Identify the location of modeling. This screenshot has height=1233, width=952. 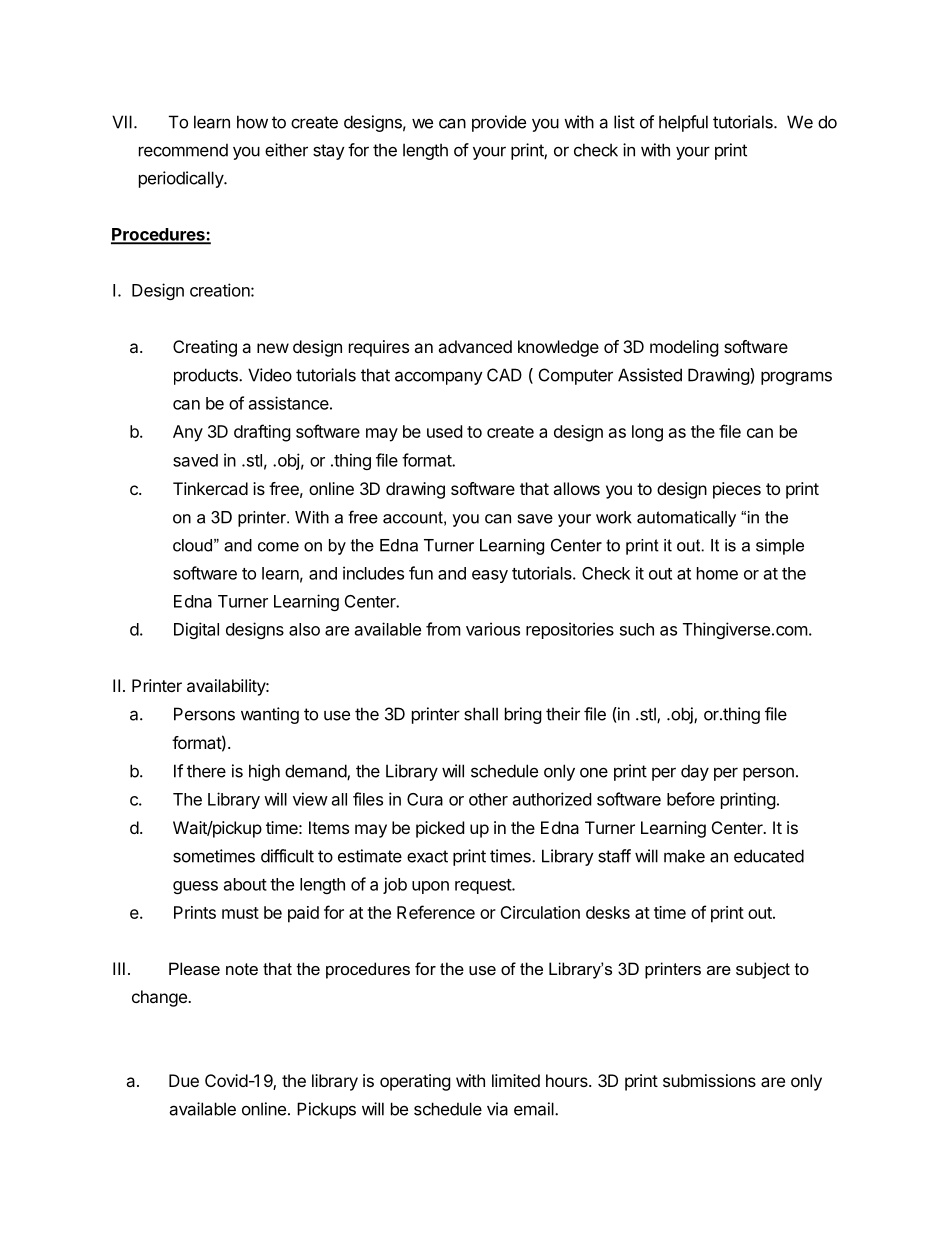
(684, 348).
